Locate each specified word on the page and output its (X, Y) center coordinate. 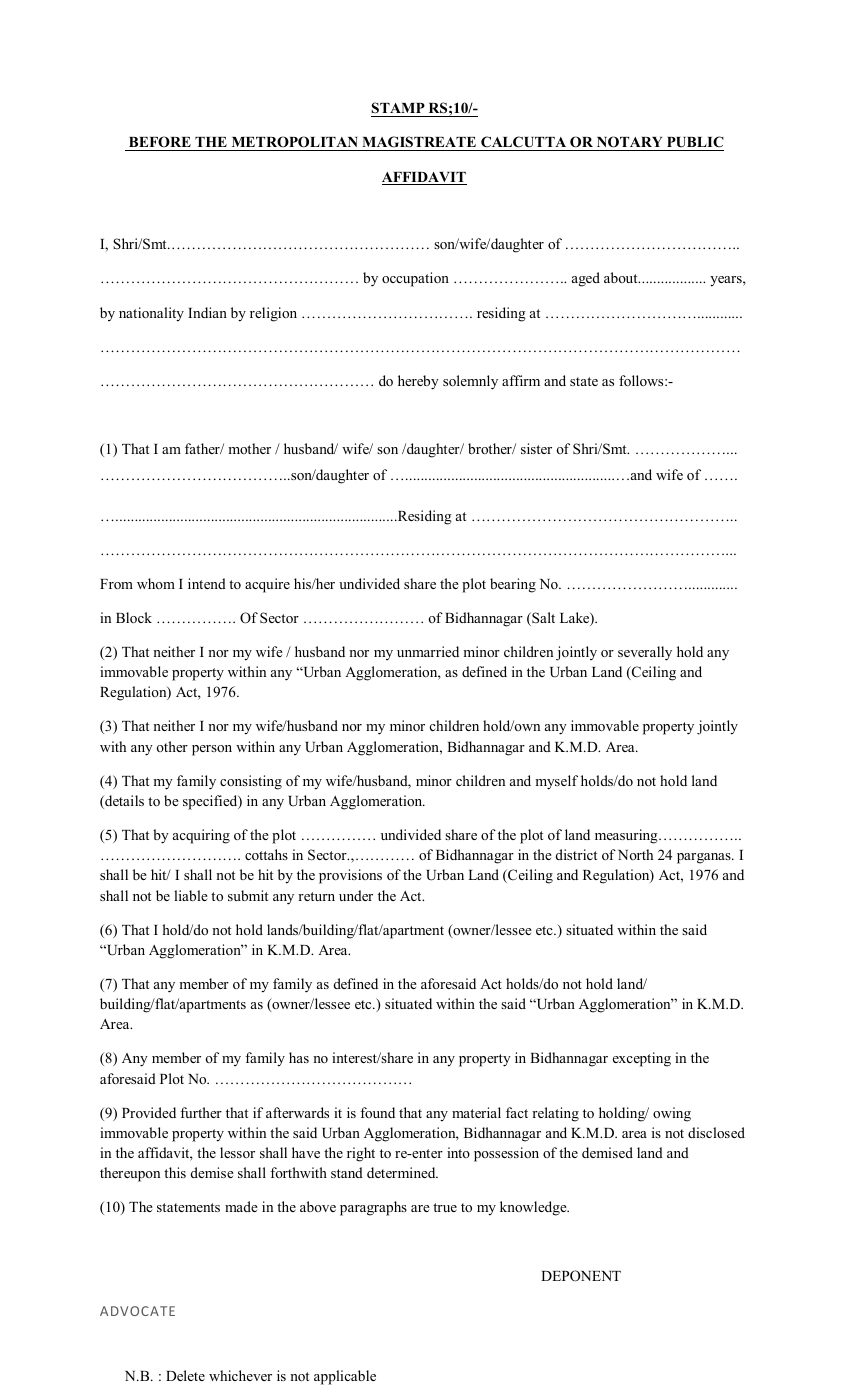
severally (645, 653)
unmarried (428, 651)
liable (191, 895)
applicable (345, 1377)
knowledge (534, 1208)
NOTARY (630, 143)
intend (207, 583)
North (635, 854)
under (356, 895)
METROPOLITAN (294, 143)
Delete (185, 1375)
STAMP (399, 109)
